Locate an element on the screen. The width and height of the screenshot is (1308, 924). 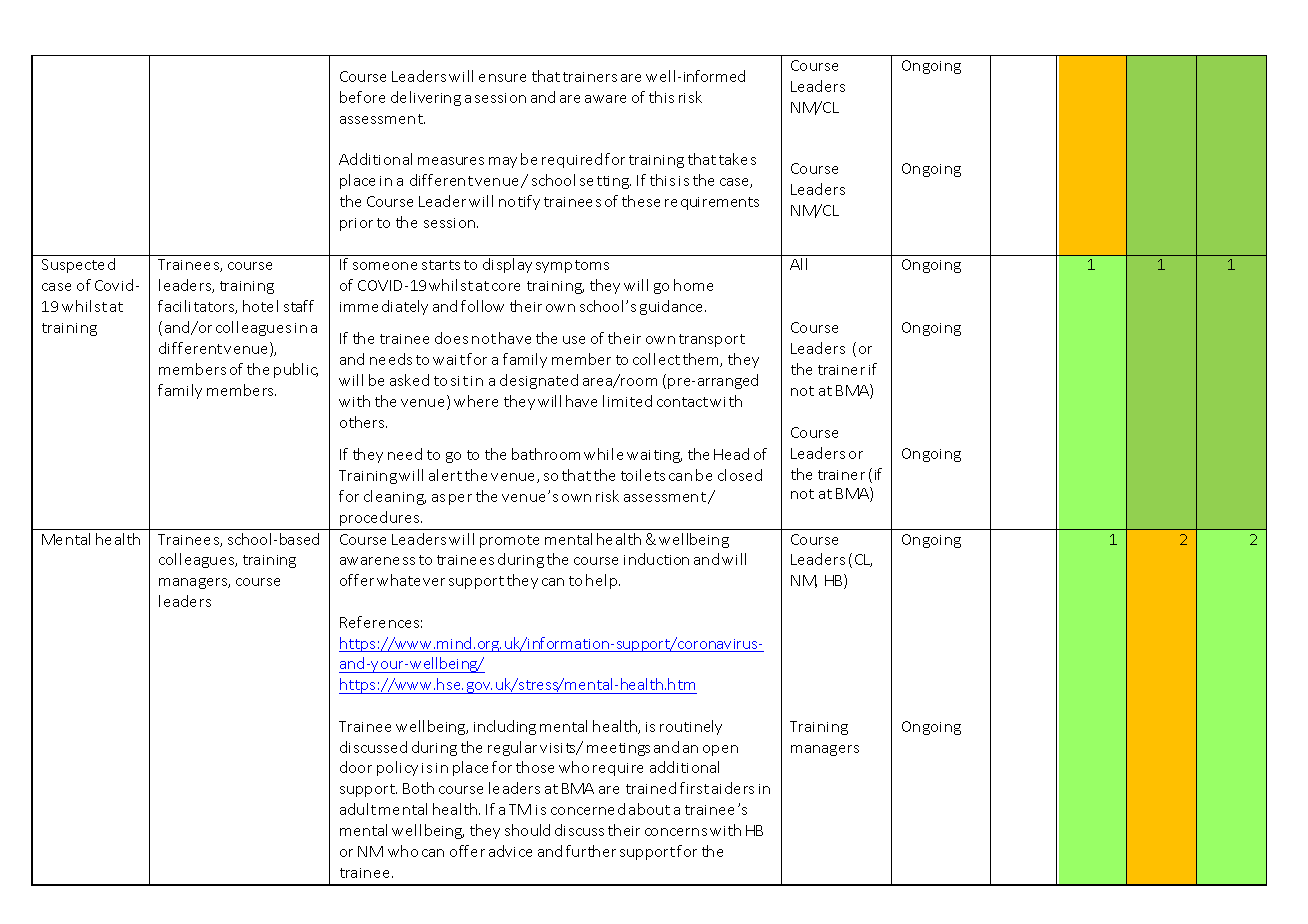
adult is located at coordinates (358, 809).
